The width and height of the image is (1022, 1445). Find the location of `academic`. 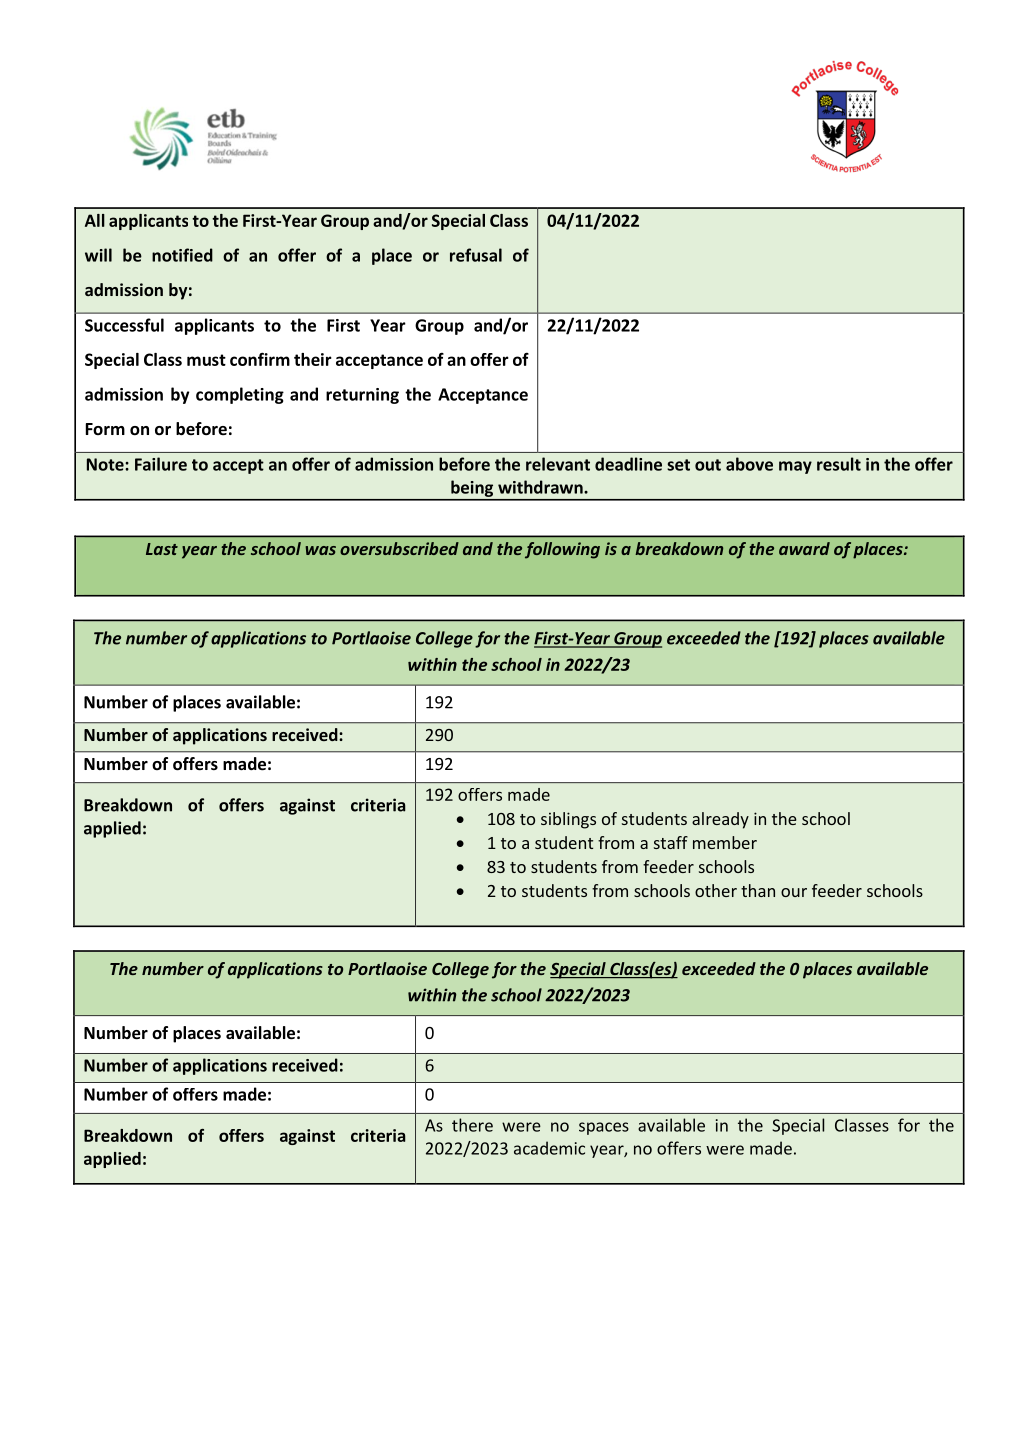

academic is located at coordinates (549, 1148).
